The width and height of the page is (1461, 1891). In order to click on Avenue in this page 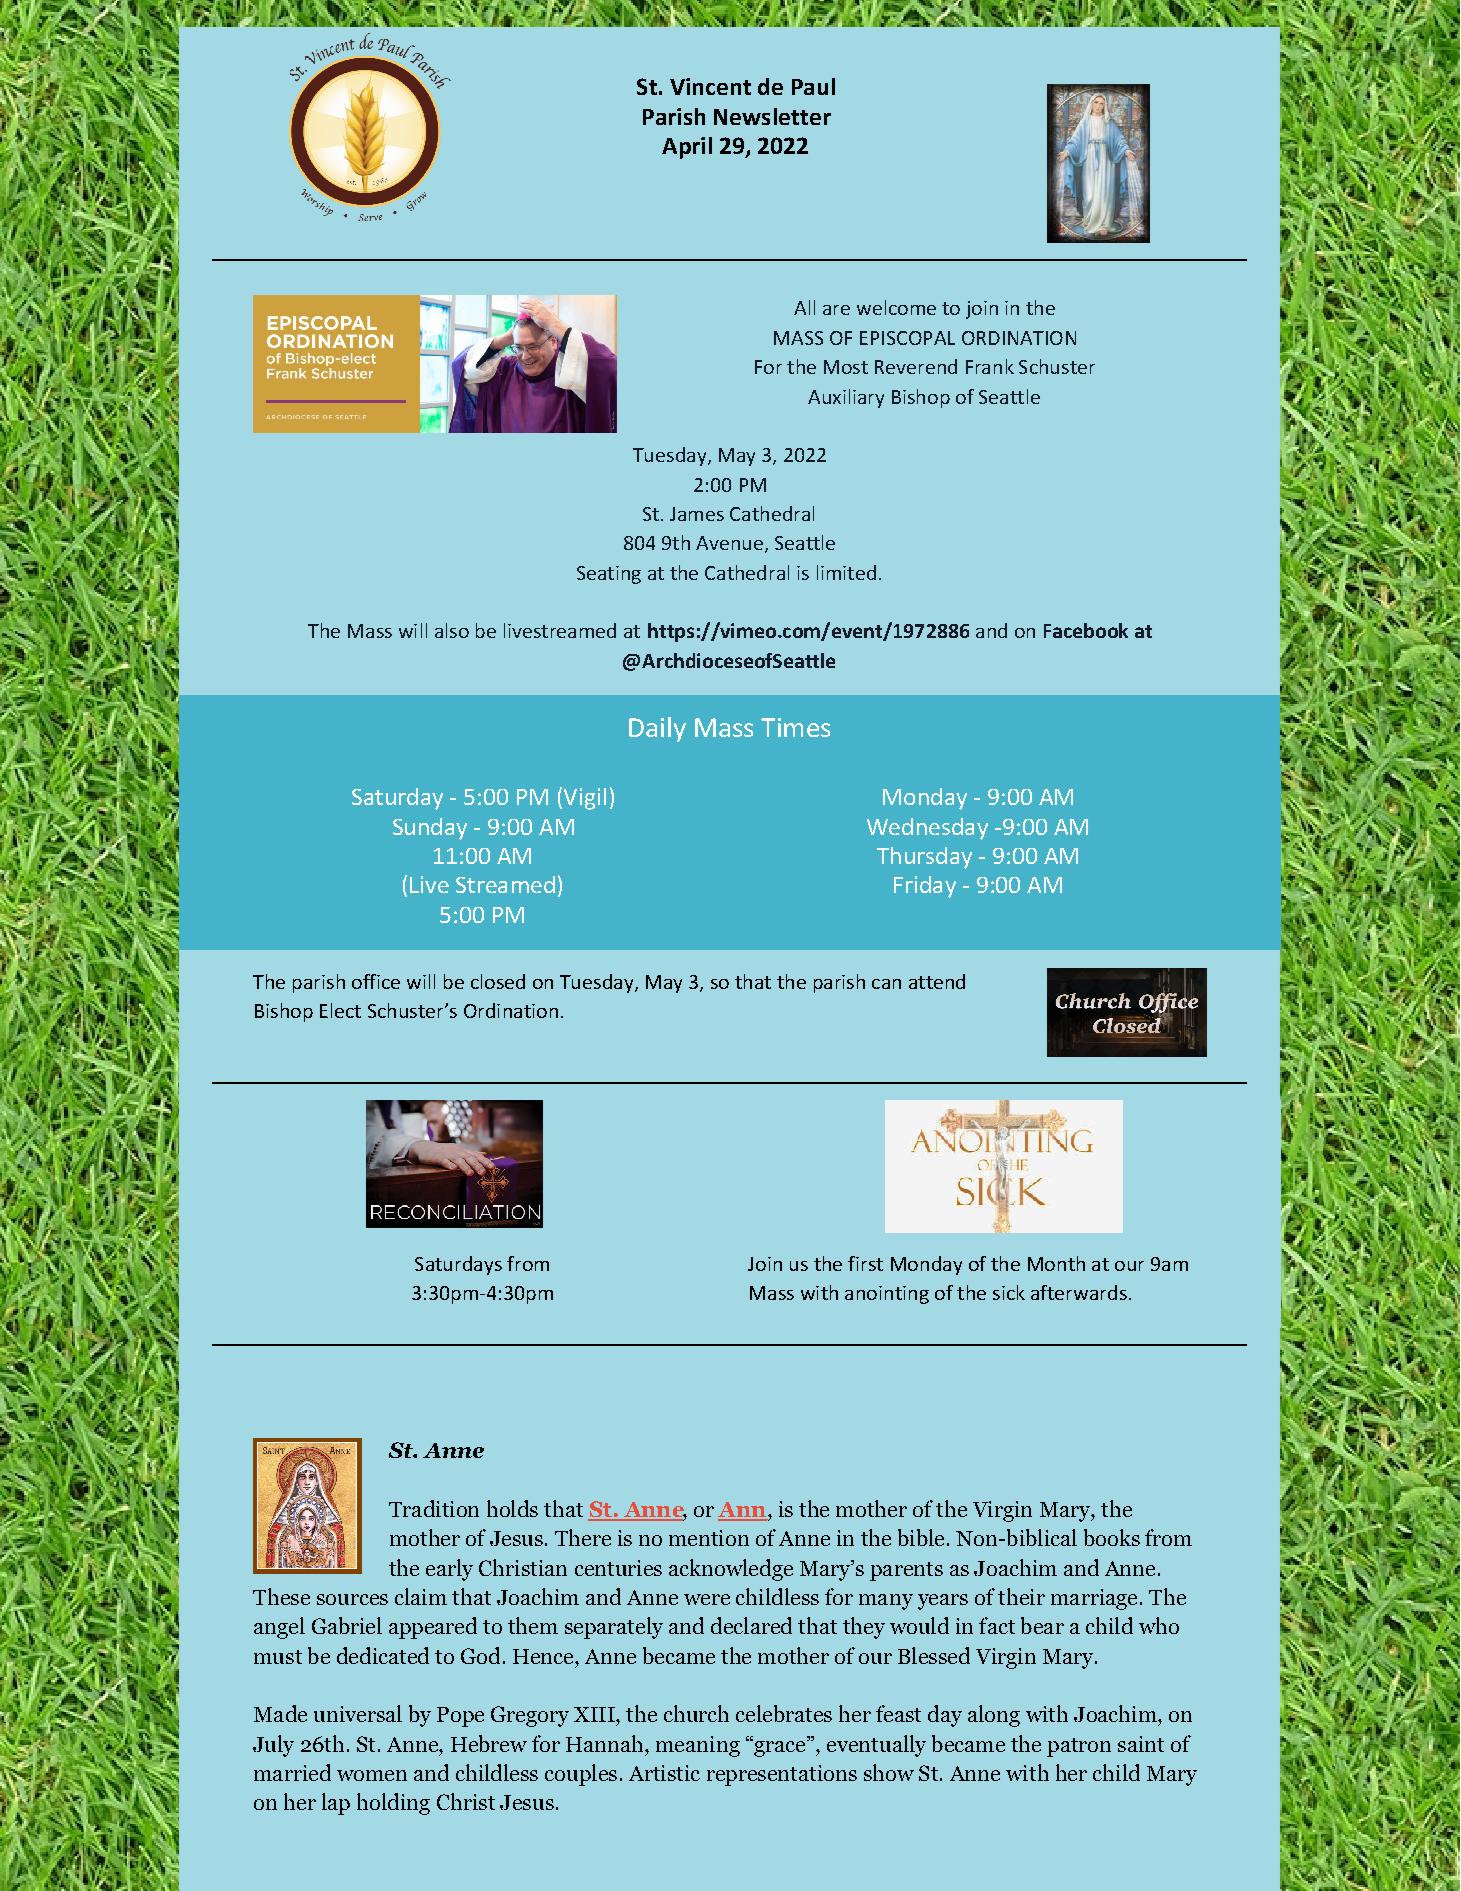, I will do `click(729, 543)`.
